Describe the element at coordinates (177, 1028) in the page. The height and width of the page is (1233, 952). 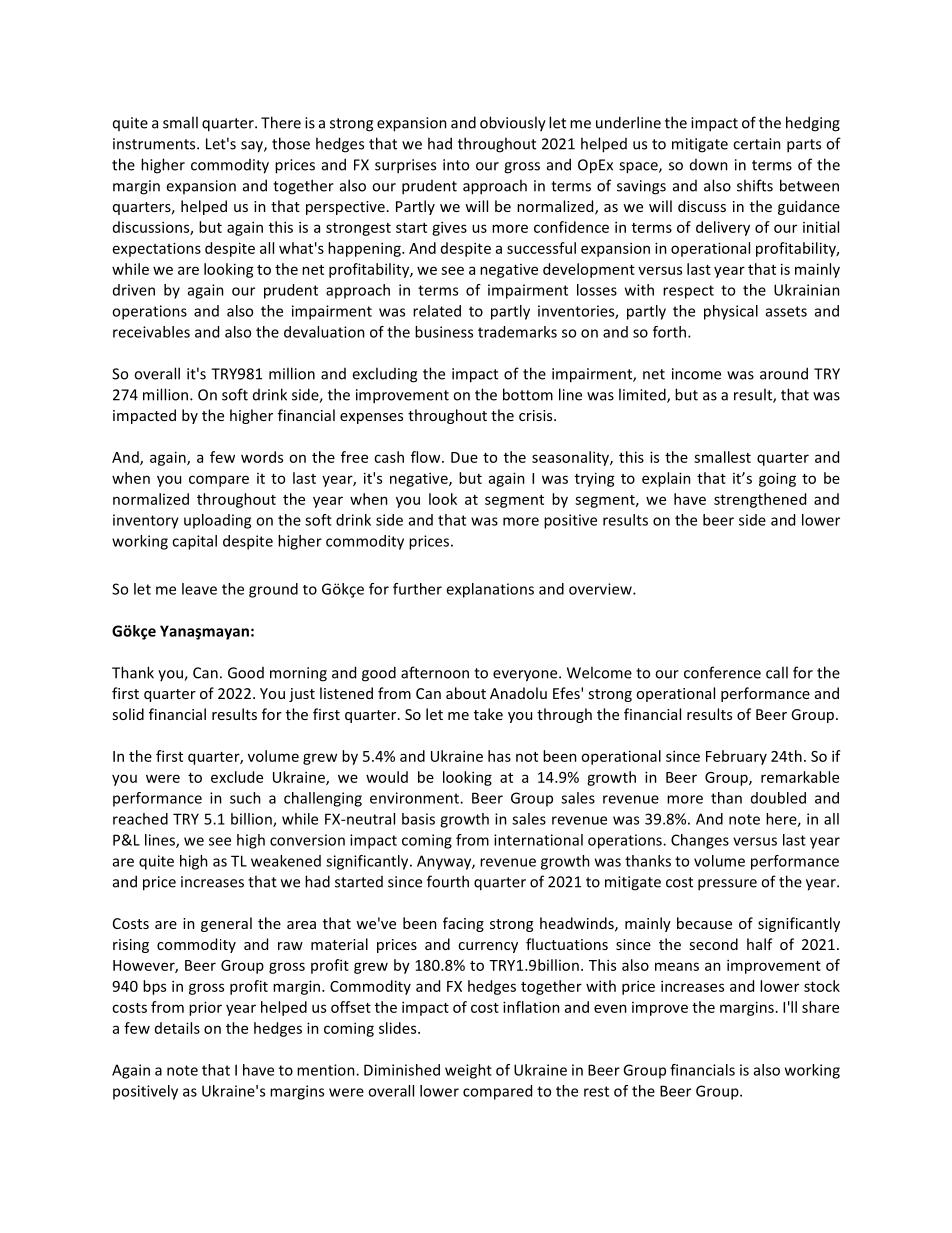
I see `details` at that location.
